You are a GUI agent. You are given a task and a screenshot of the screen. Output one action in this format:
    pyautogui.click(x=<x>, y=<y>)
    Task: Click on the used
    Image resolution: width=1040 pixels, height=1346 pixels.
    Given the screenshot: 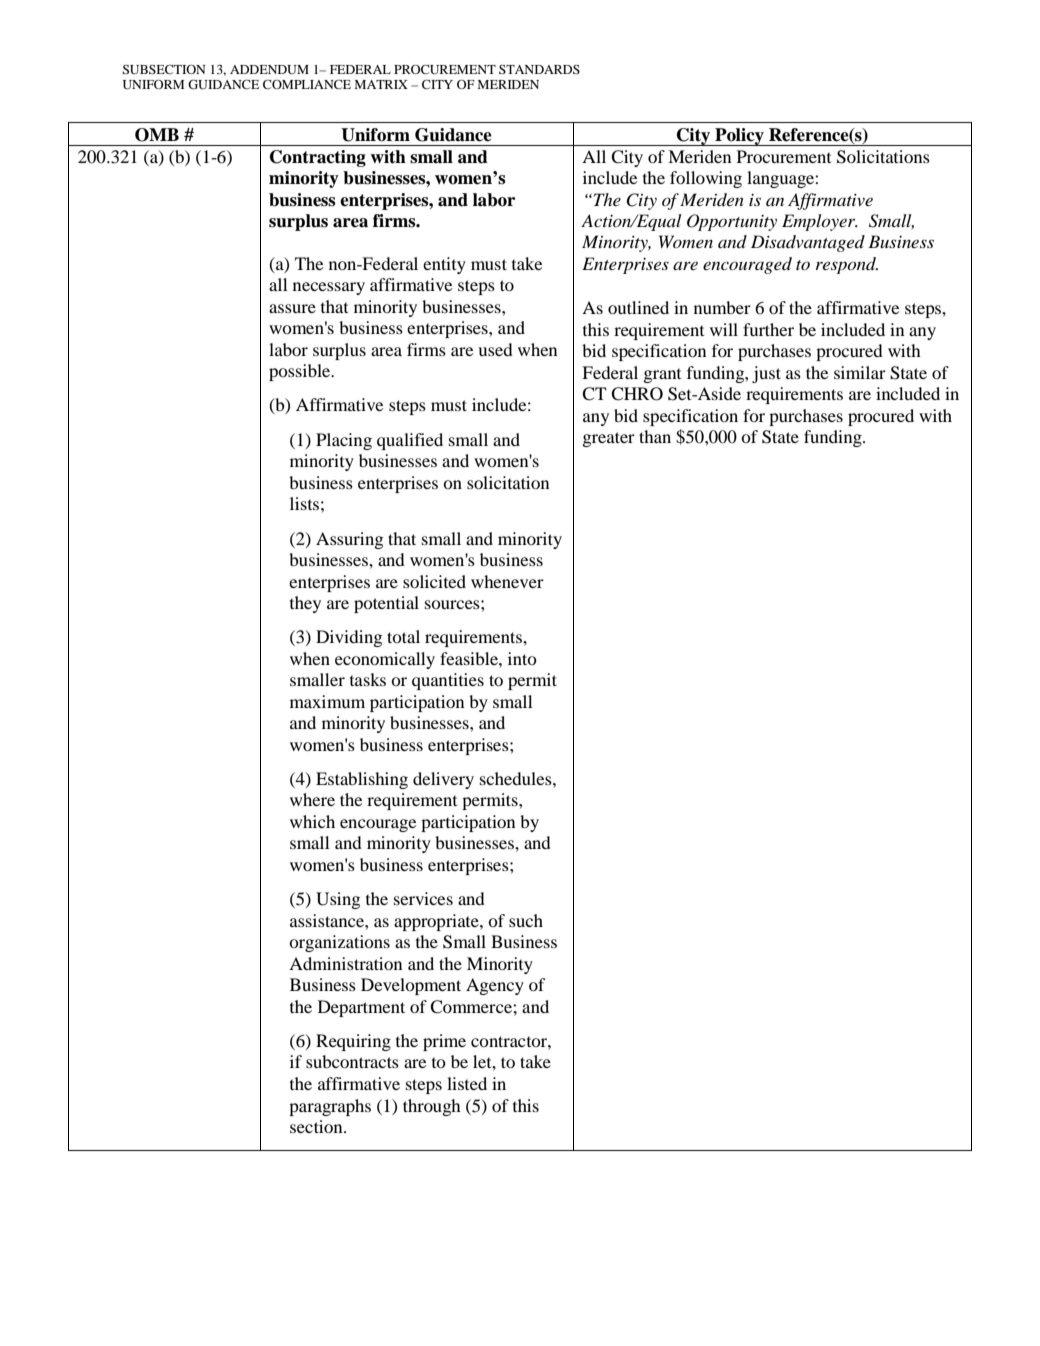 What is the action you would take?
    pyautogui.click(x=495, y=349)
